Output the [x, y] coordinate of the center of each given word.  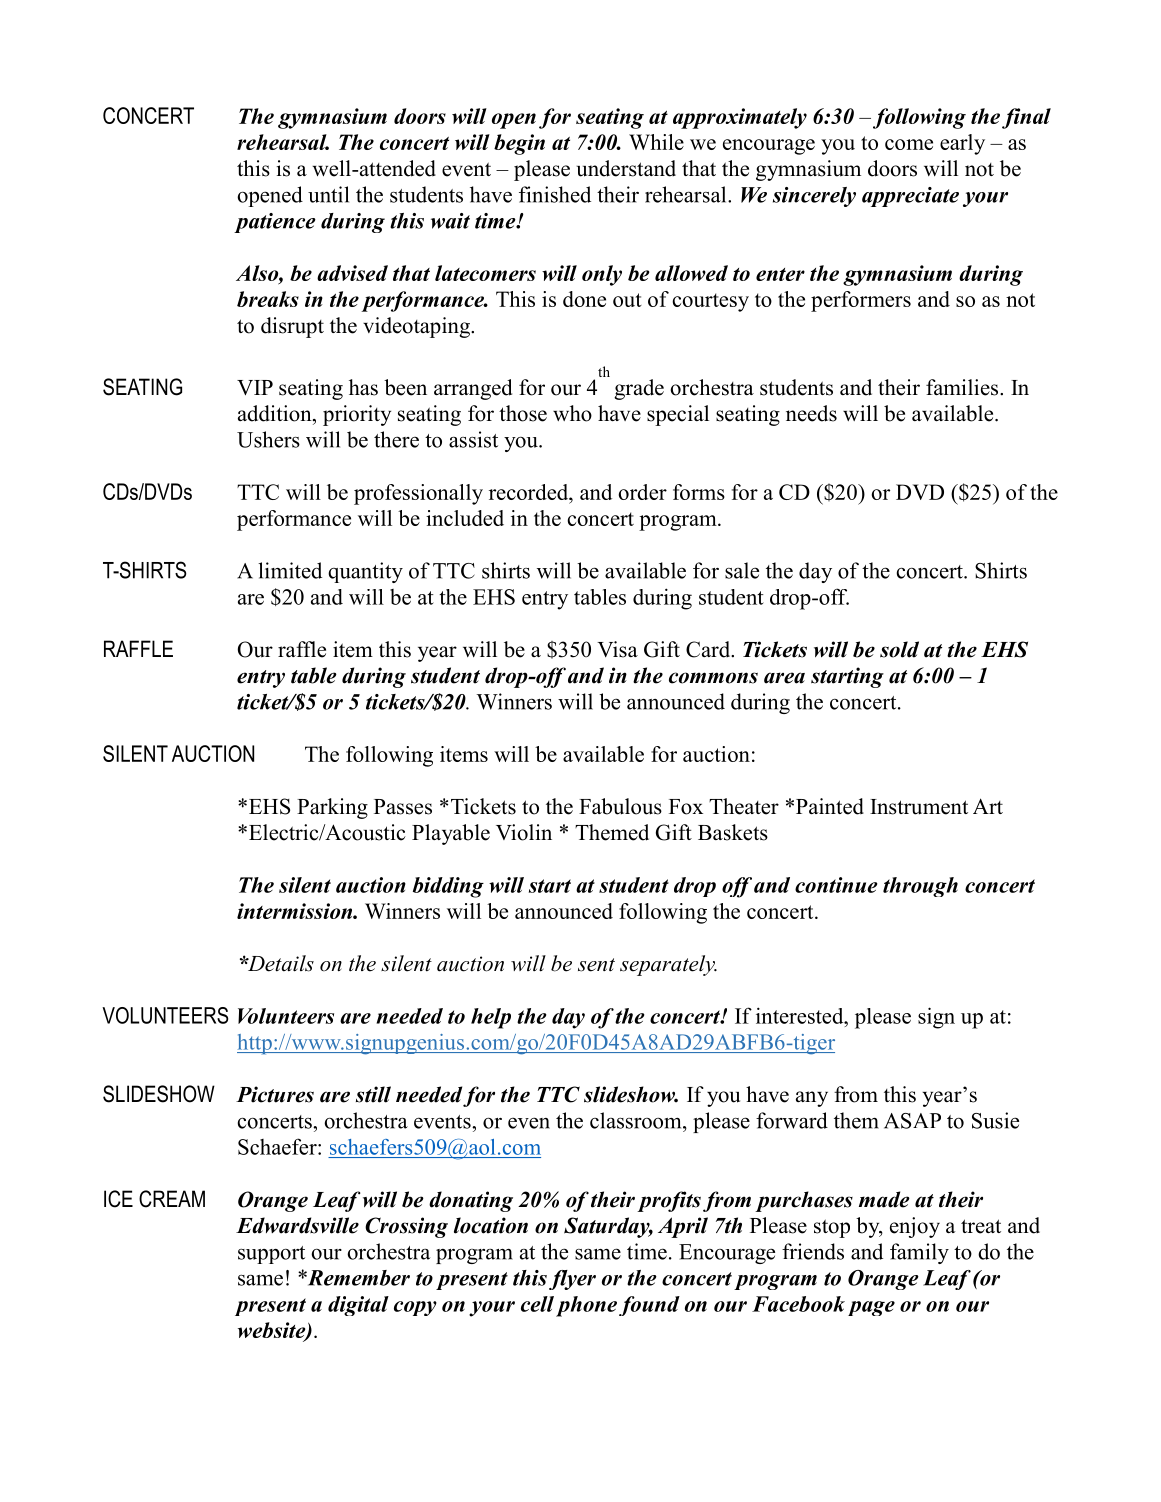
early [962, 144]
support [271, 1255]
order [642, 492]
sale [742, 570]
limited [290, 570]
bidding [448, 887]
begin [519, 144]
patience [275, 223]
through [920, 887]
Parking [332, 808]
